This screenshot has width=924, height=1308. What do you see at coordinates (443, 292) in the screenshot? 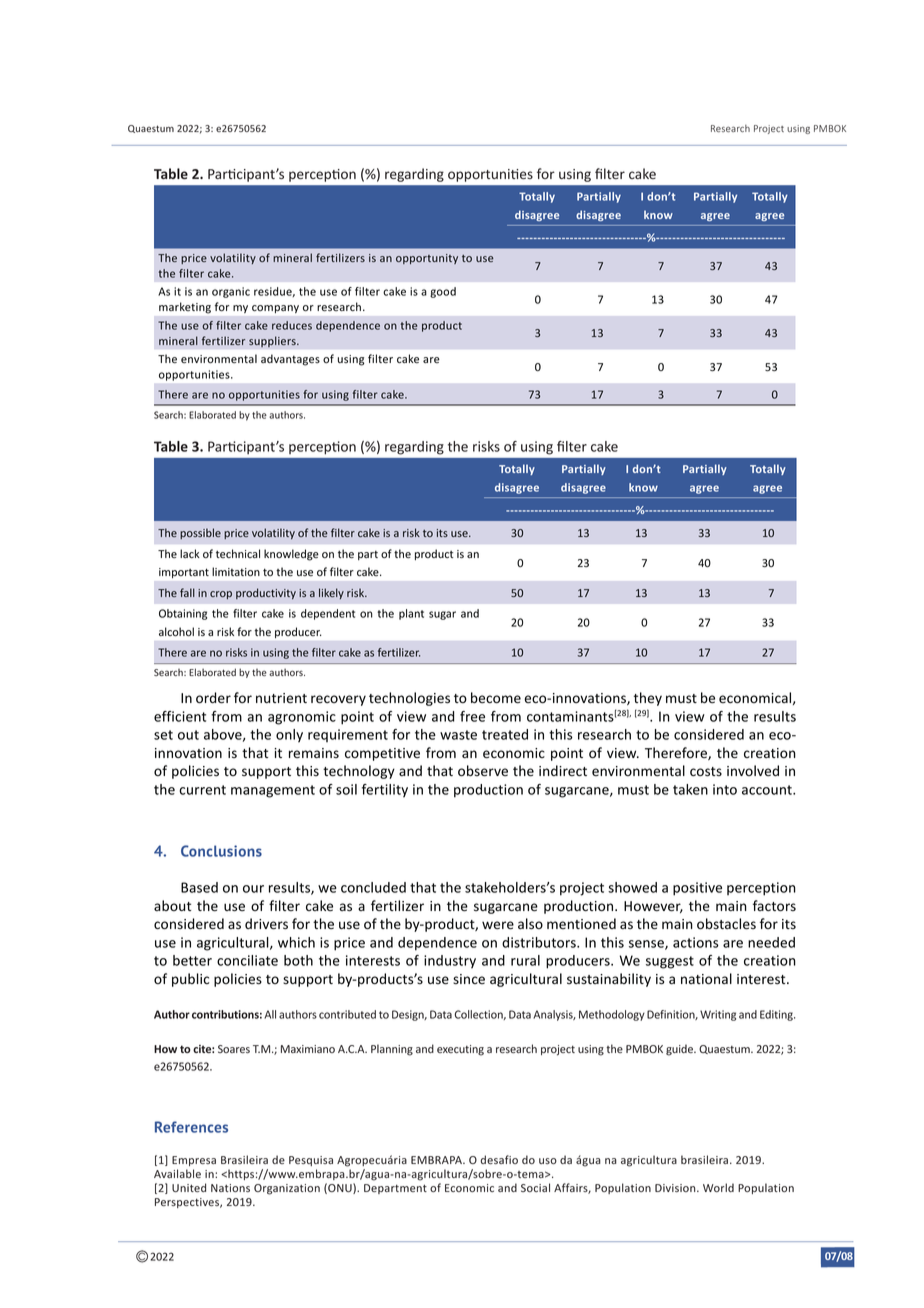
I see `good` at bounding box center [443, 292].
